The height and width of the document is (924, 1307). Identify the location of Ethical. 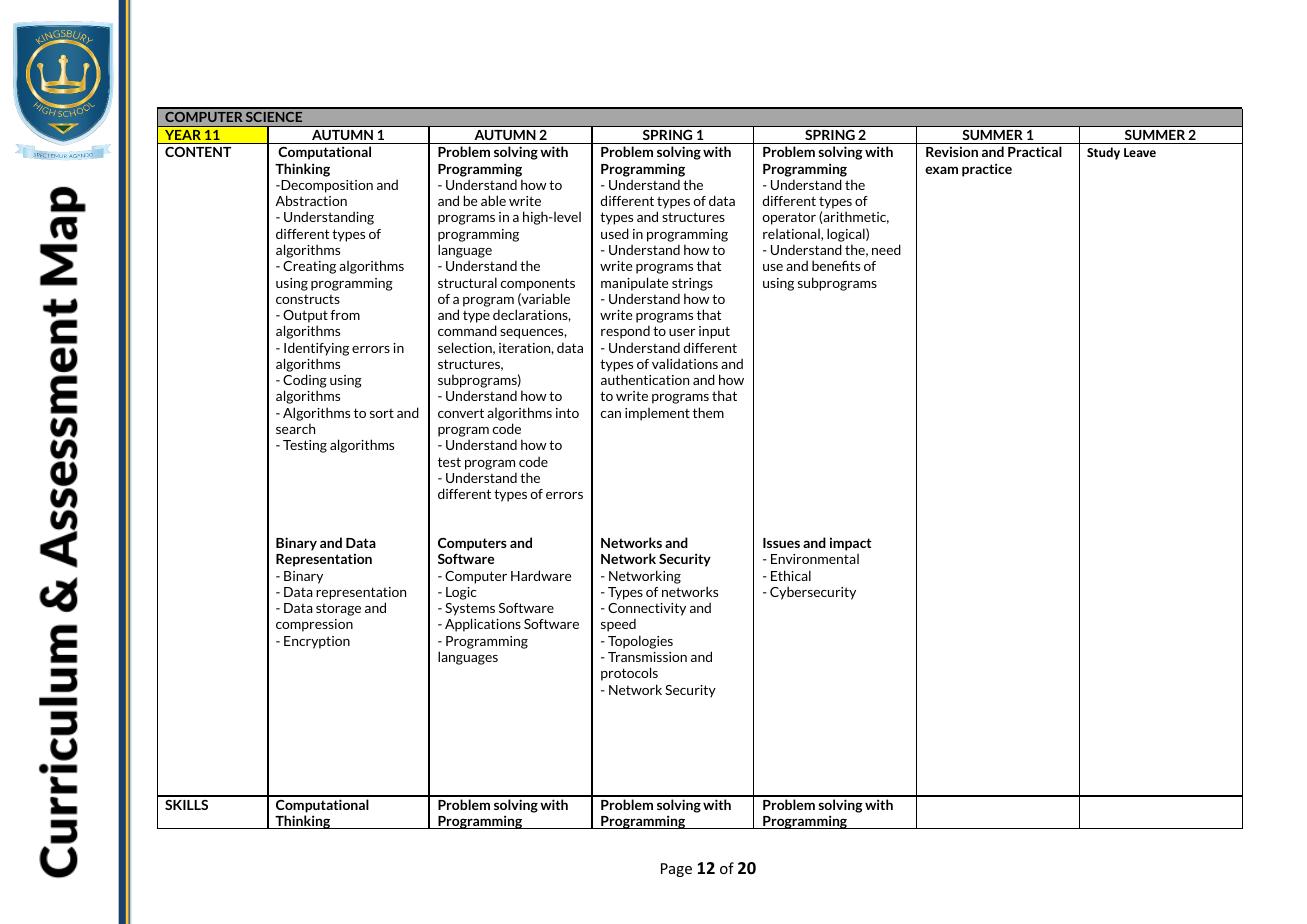
(791, 575).
